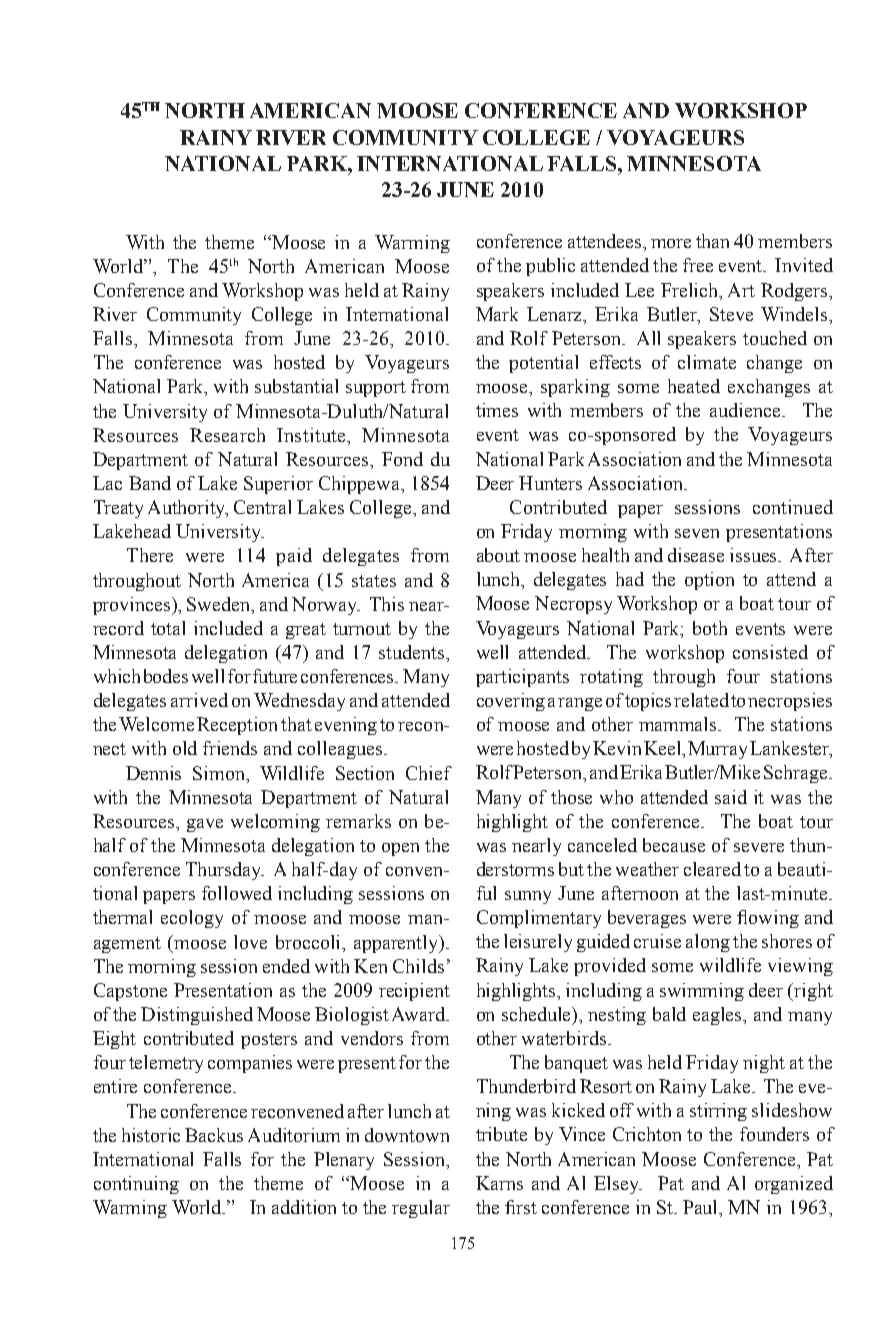  What do you see at coordinates (188, 509) in the screenshot?
I see `Authority` at bounding box center [188, 509].
